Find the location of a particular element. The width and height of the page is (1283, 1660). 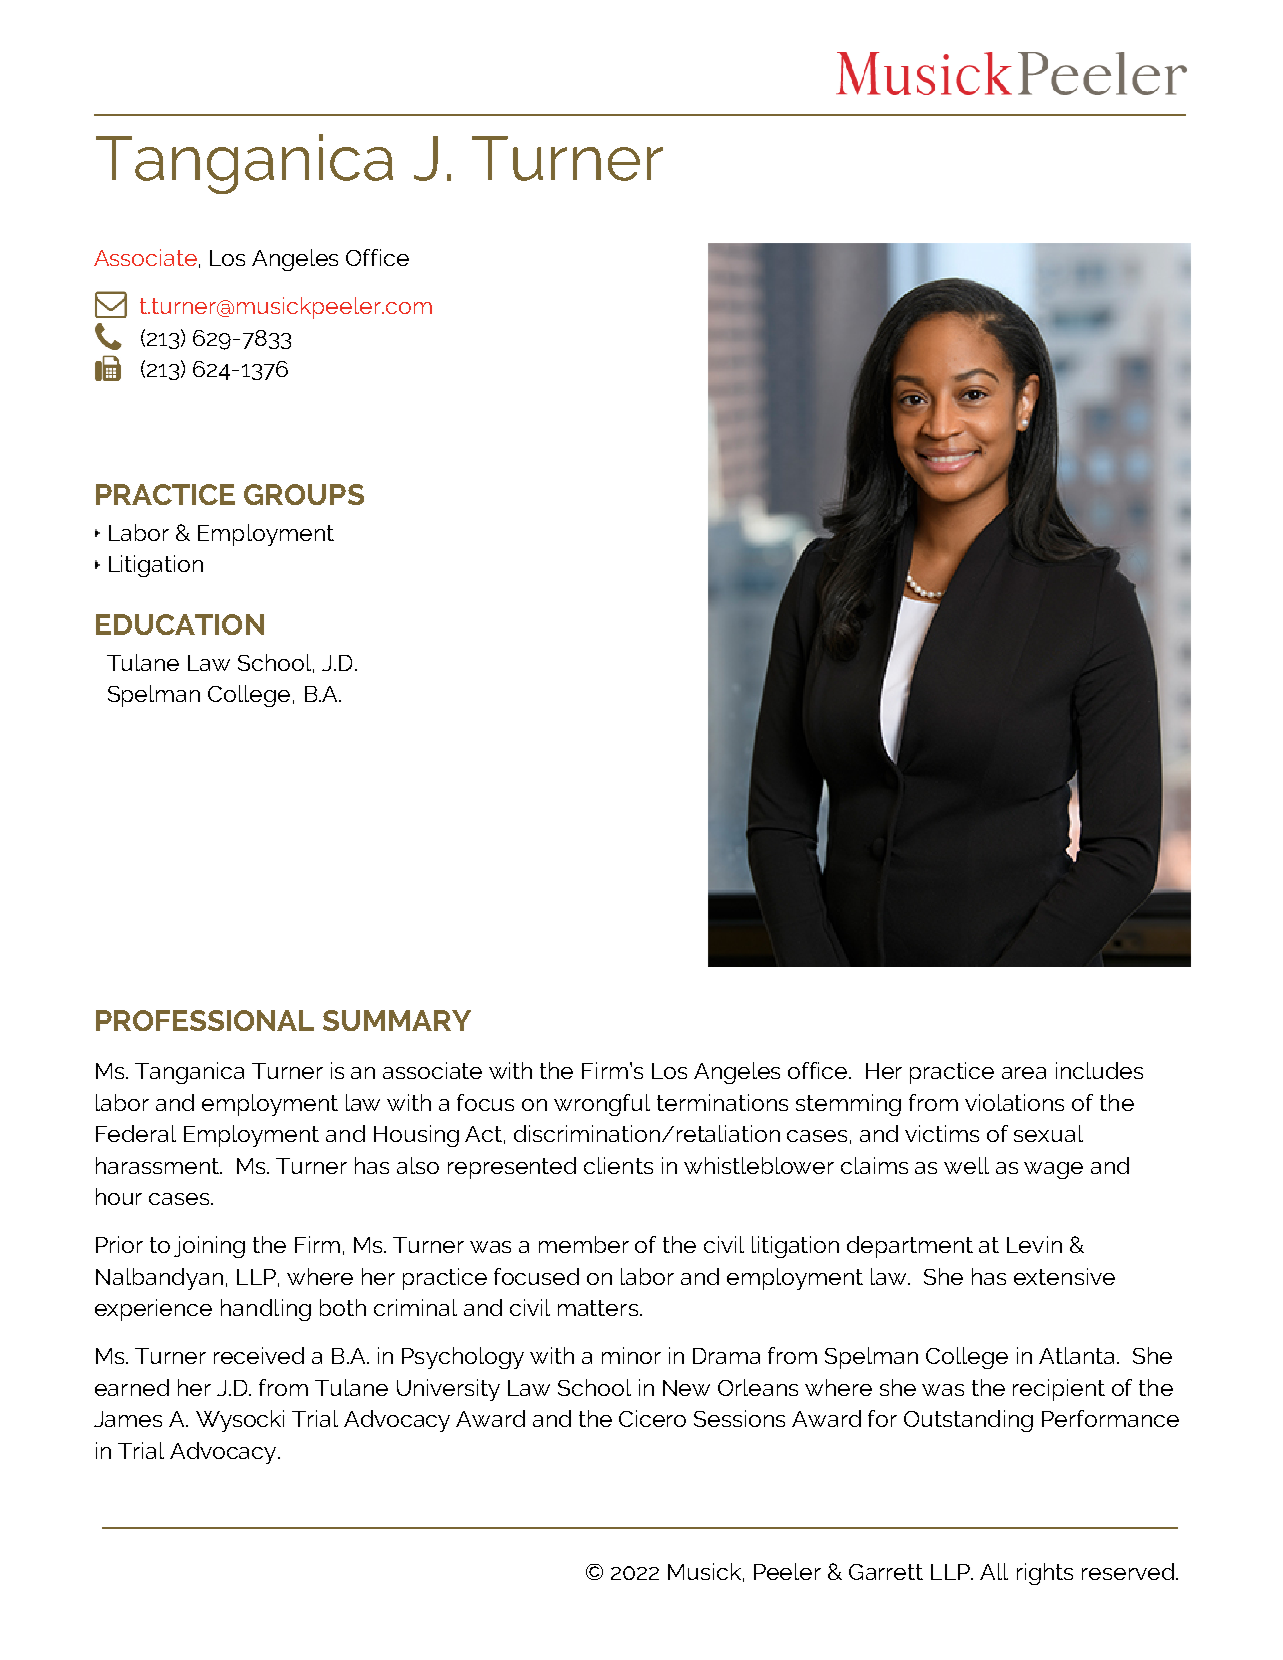

James is located at coordinates (128, 1419).
